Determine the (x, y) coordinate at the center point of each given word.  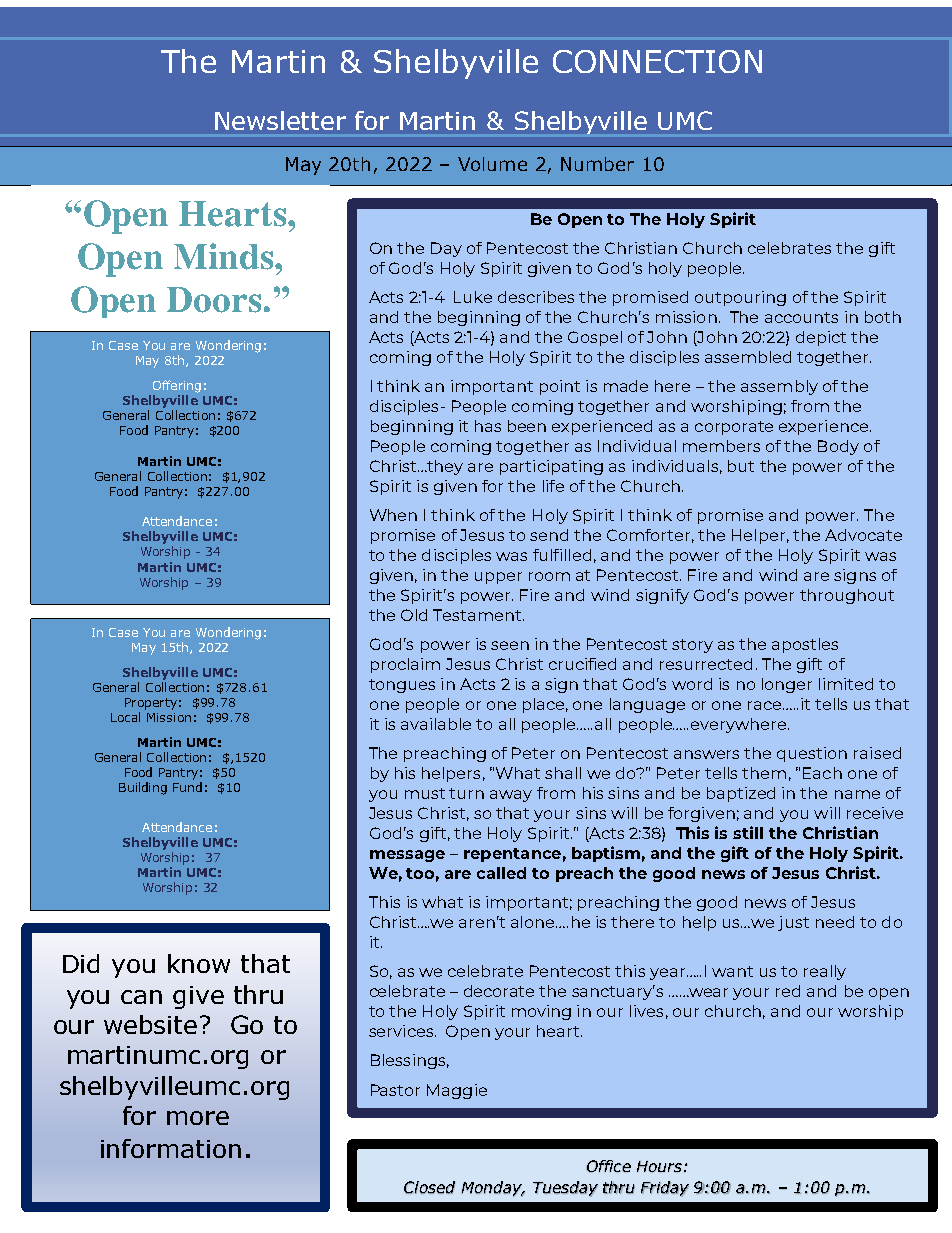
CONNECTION (657, 61)
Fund (187, 787)
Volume (492, 164)
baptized (741, 794)
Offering (177, 386)
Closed (429, 1187)
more (198, 1118)
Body (838, 447)
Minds (225, 256)
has (488, 426)
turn (466, 793)
